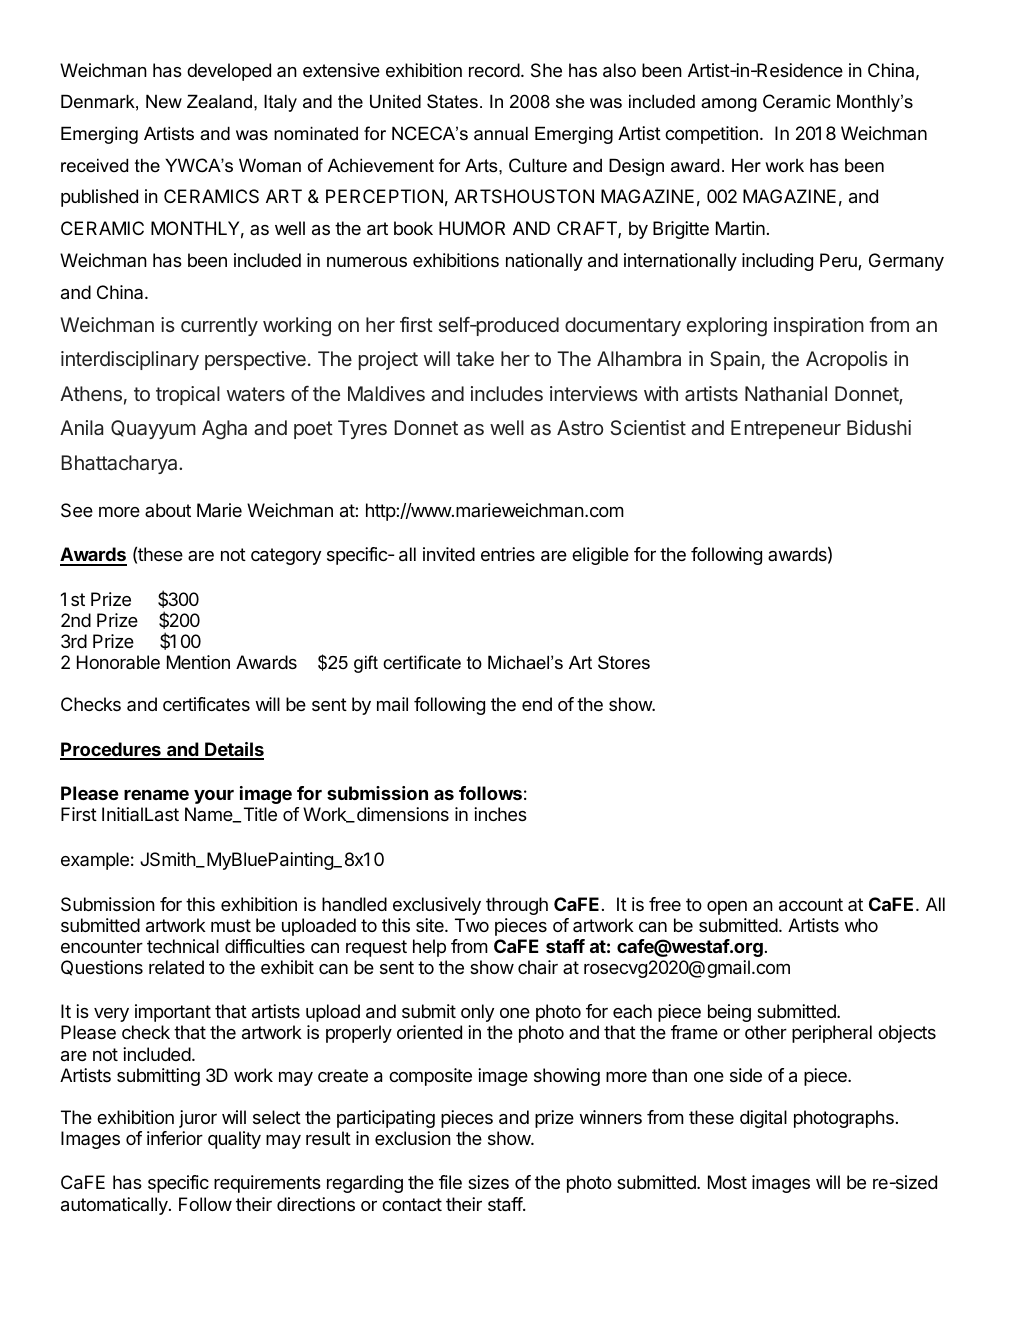 The width and height of the screenshot is (1022, 1322). I want to click on end, so click(537, 704).
